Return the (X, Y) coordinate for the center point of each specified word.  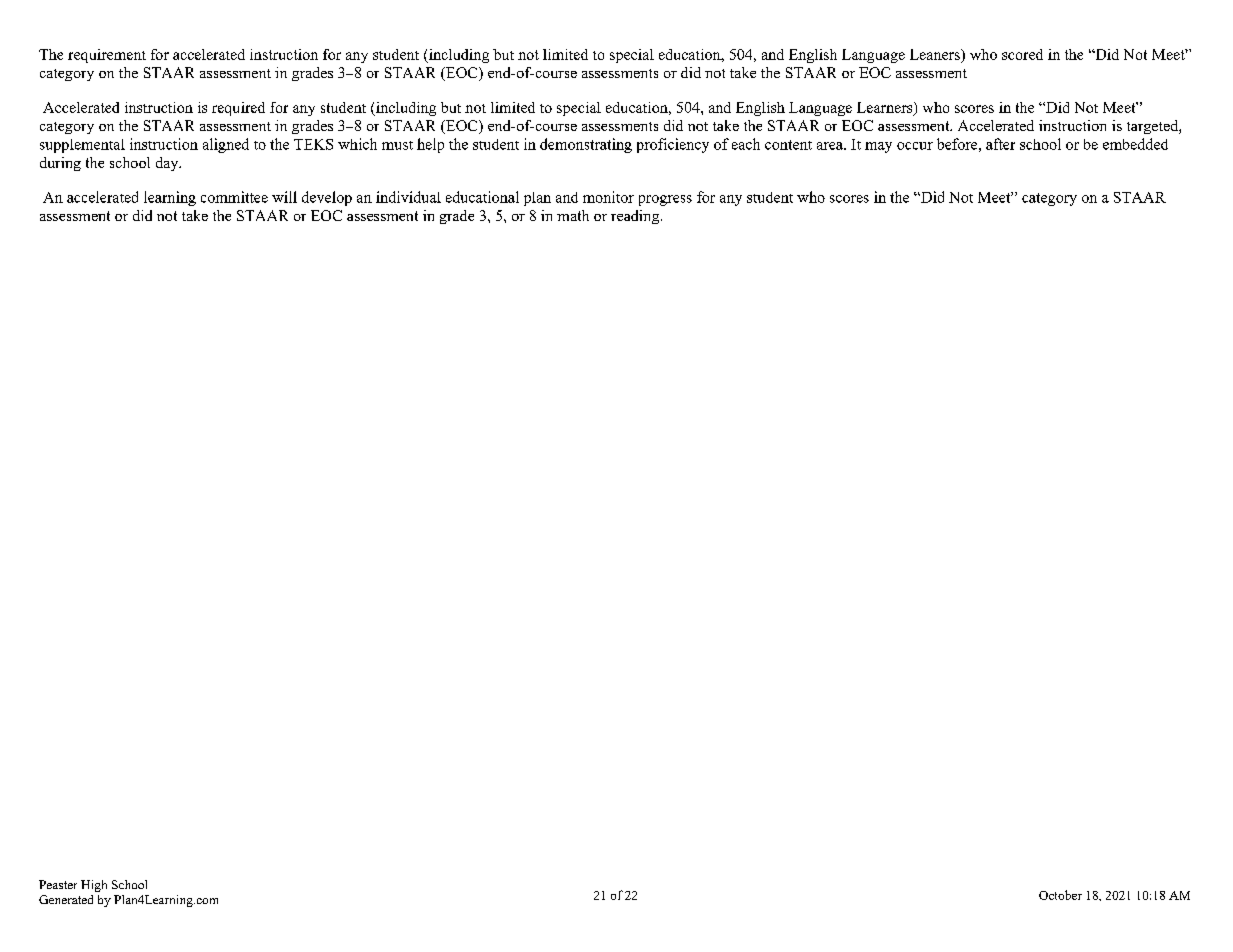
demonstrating (586, 145)
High (94, 886)
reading (636, 217)
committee (234, 197)
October (1060, 895)
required (238, 109)
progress (665, 200)
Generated (66, 899)
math (573, 215)
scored (1022, 54)
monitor (608, 197)
